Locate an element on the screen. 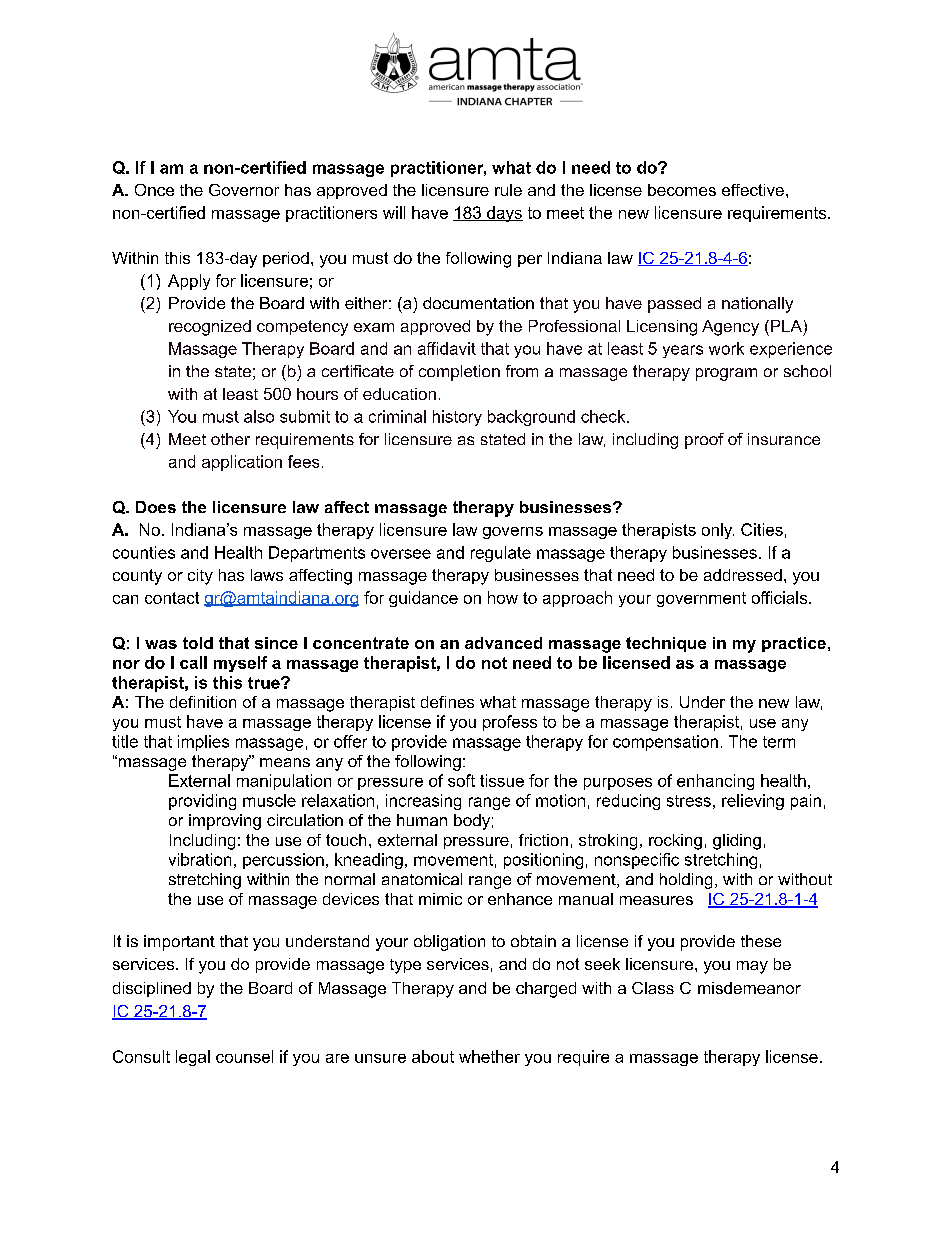 This screenshot has width=952, height=1233. effective is located at coordinates (753, 190).
